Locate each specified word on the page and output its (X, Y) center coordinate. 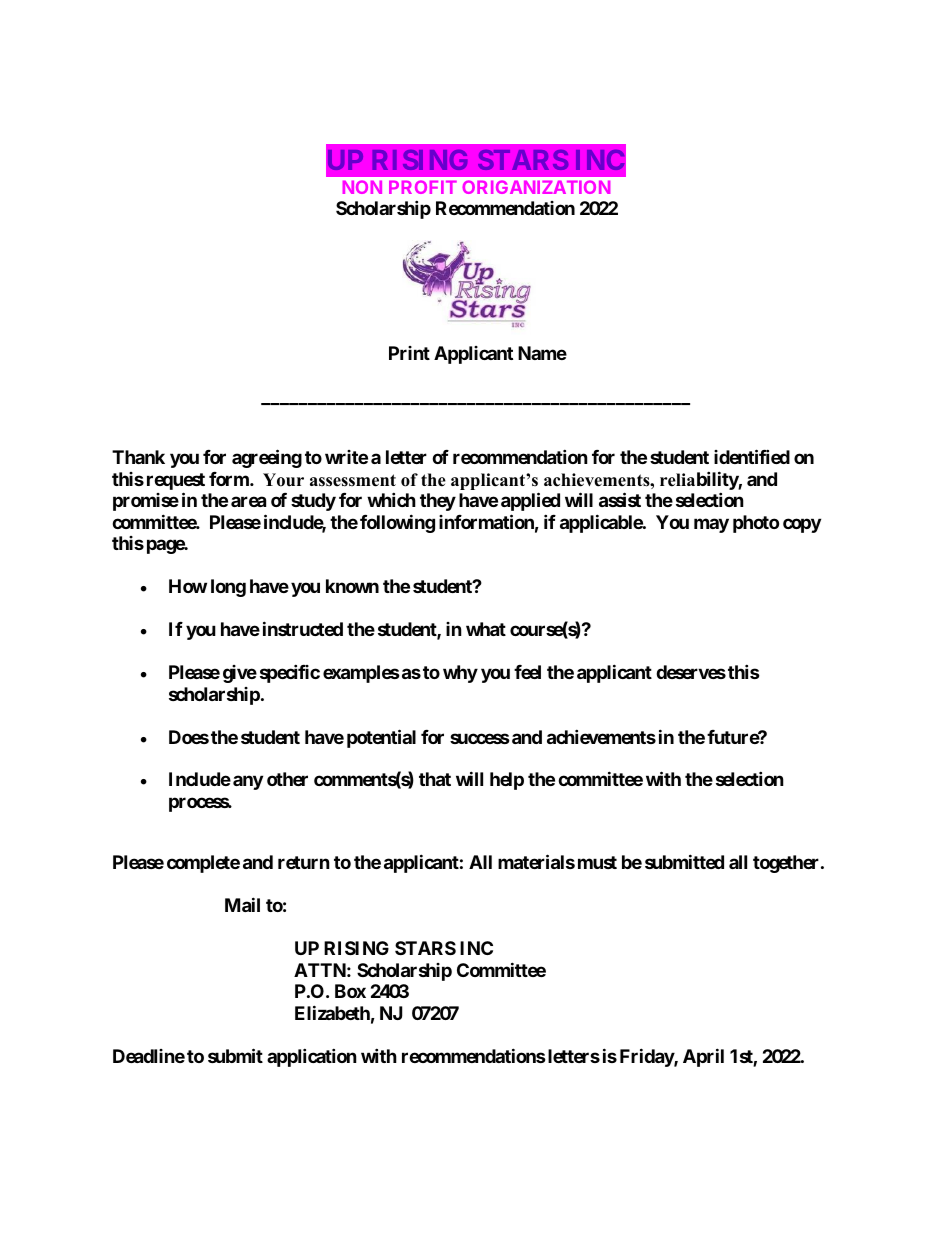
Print (409, 353)
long (228, 588)
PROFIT (423, 187)
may (711, 525)
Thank (138, 457)
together (787, 864)
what (486, 629)
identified (752, 456)
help (507, 781)
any (248, 782)
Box (350, 991)
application (312, 1057)
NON (362, 187)
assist (620, 499)
